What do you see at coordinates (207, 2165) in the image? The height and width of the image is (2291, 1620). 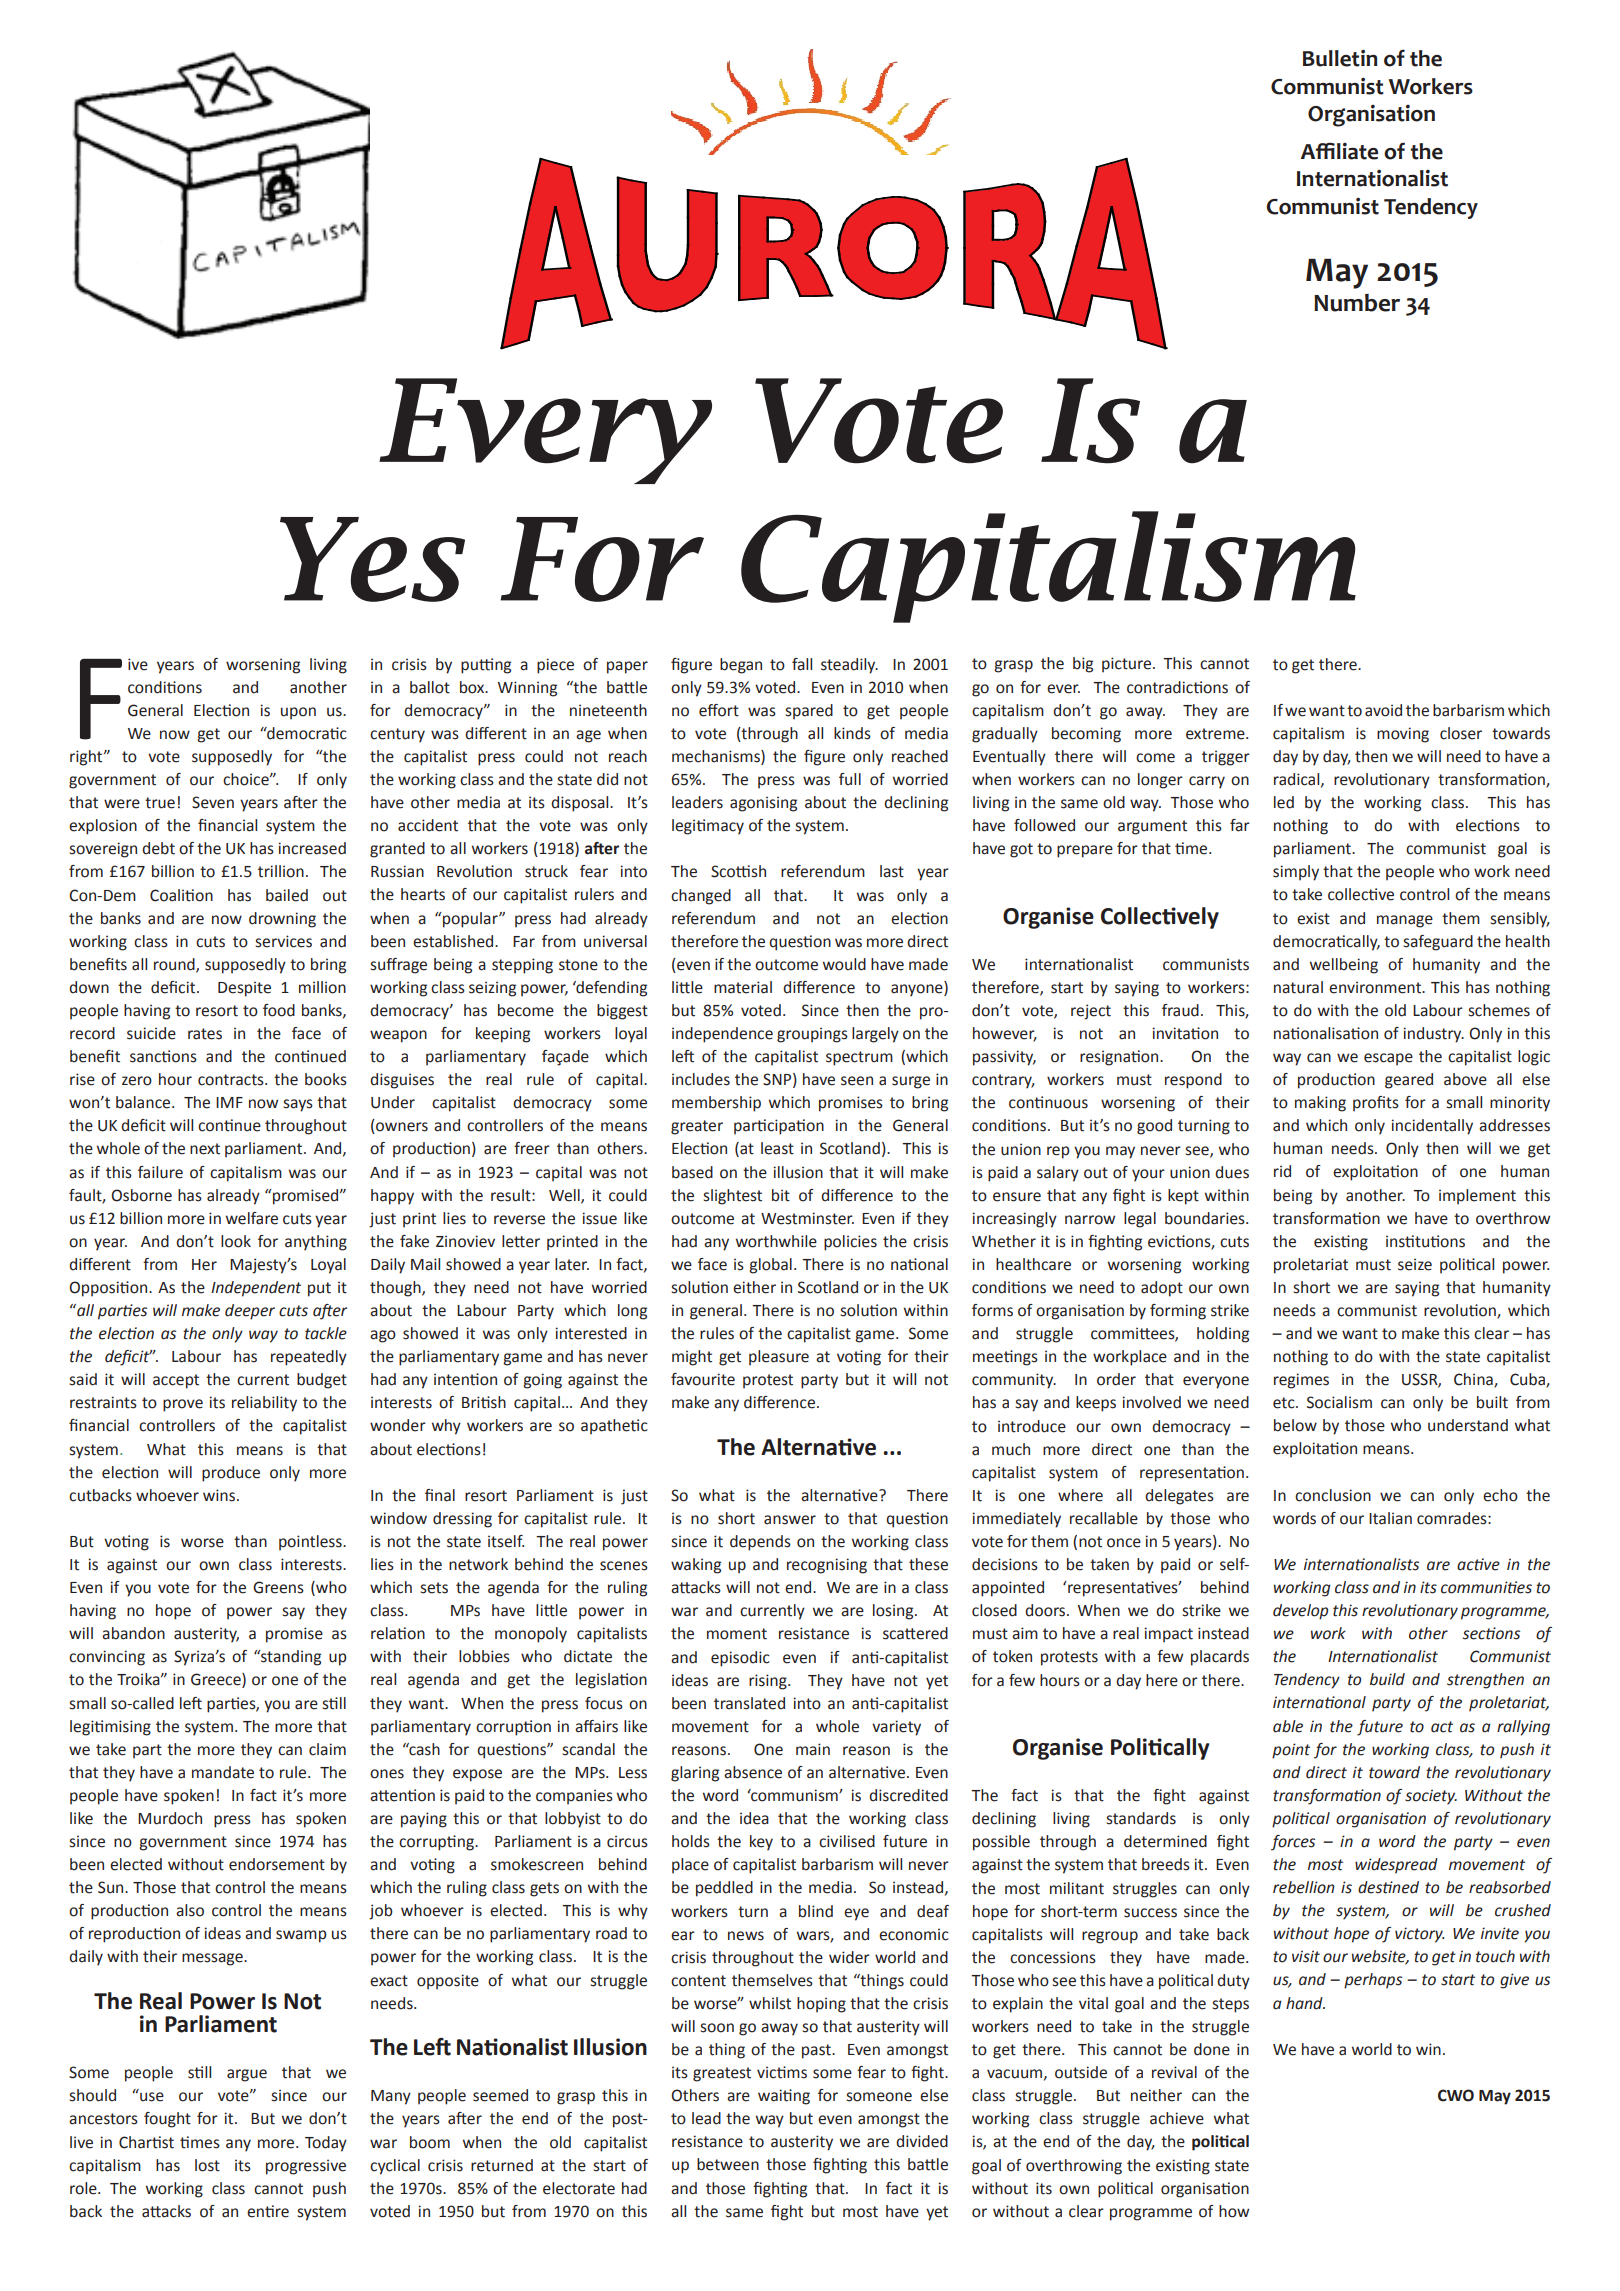 I see `lost` at bounding box center [207, 2165].
